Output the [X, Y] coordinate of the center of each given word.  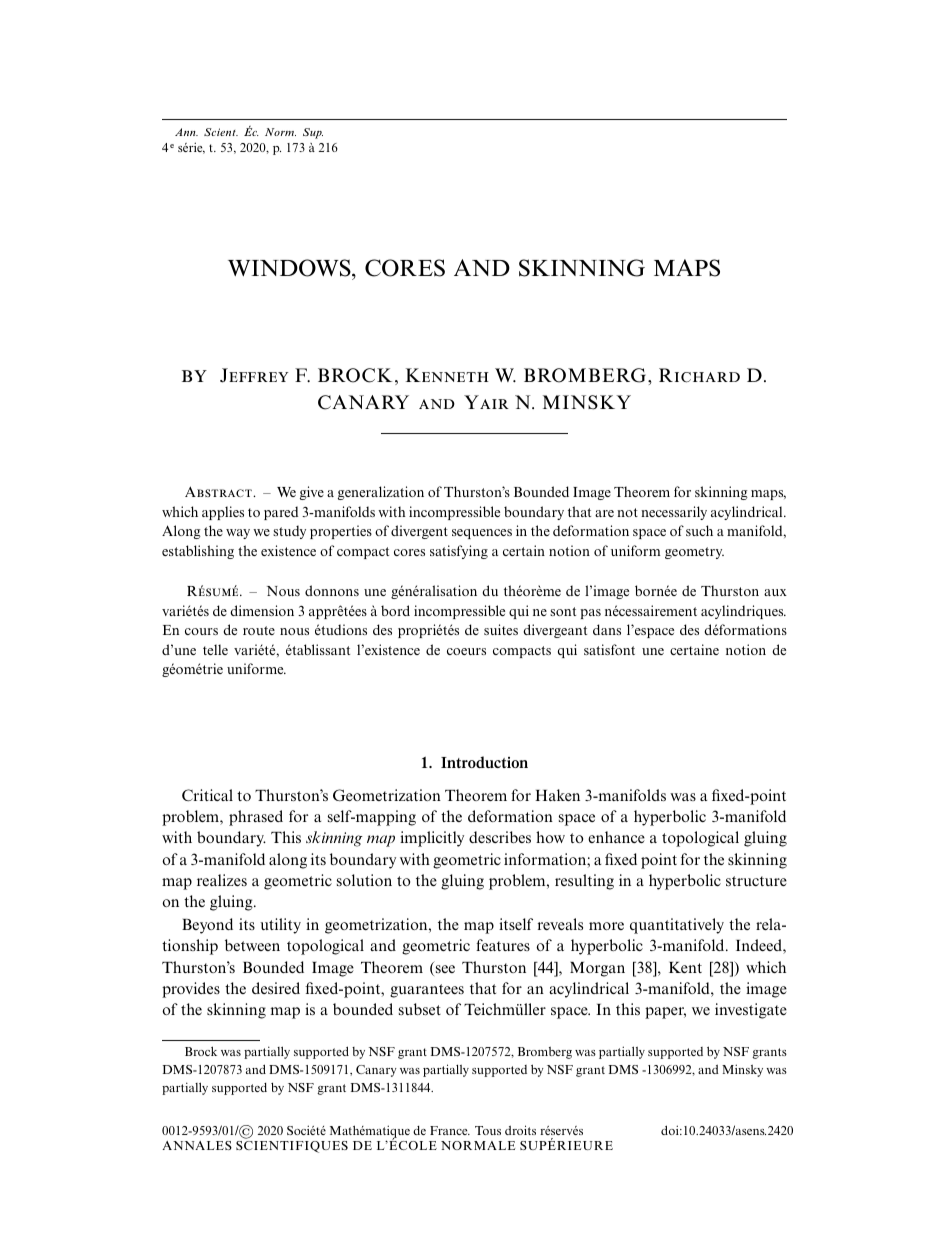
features [503, 945]
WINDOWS [290, 269]
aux [775, 592]
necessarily [674, 513]
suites [501, 629]
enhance [616, 837]
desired [276, 988]
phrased [256, 818]
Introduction [484, 762]
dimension [262, 610]
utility [280, 926]
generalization [381, 493]
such [699, 530]
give [312, 493]
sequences [482, 534]
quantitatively [677, 926]
